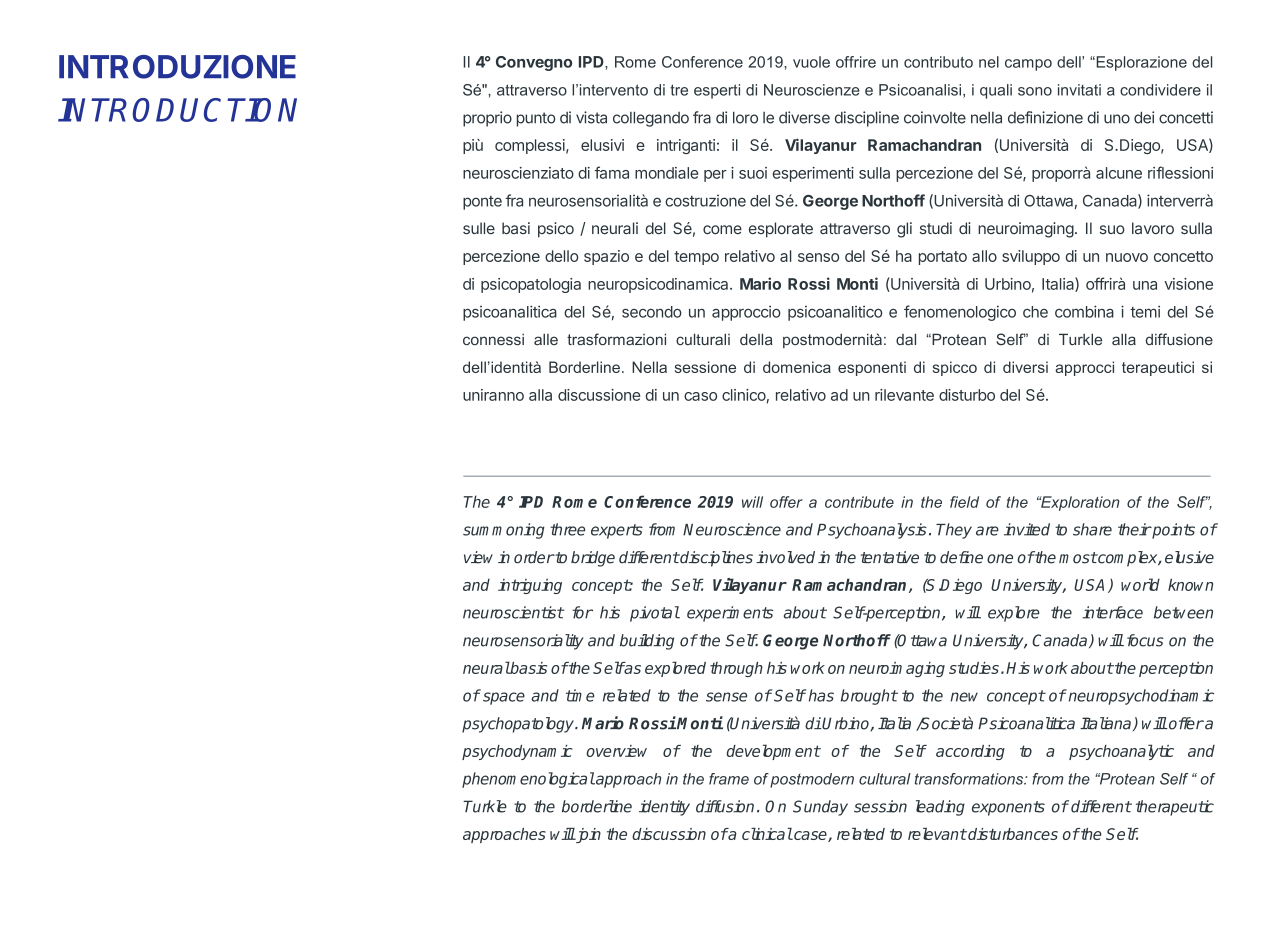 This screenshot has width=1271, height=952. What do you see at coordinates (811, 62) in the screenshot?
I see `vuole` at bounding box center [811, 62].
